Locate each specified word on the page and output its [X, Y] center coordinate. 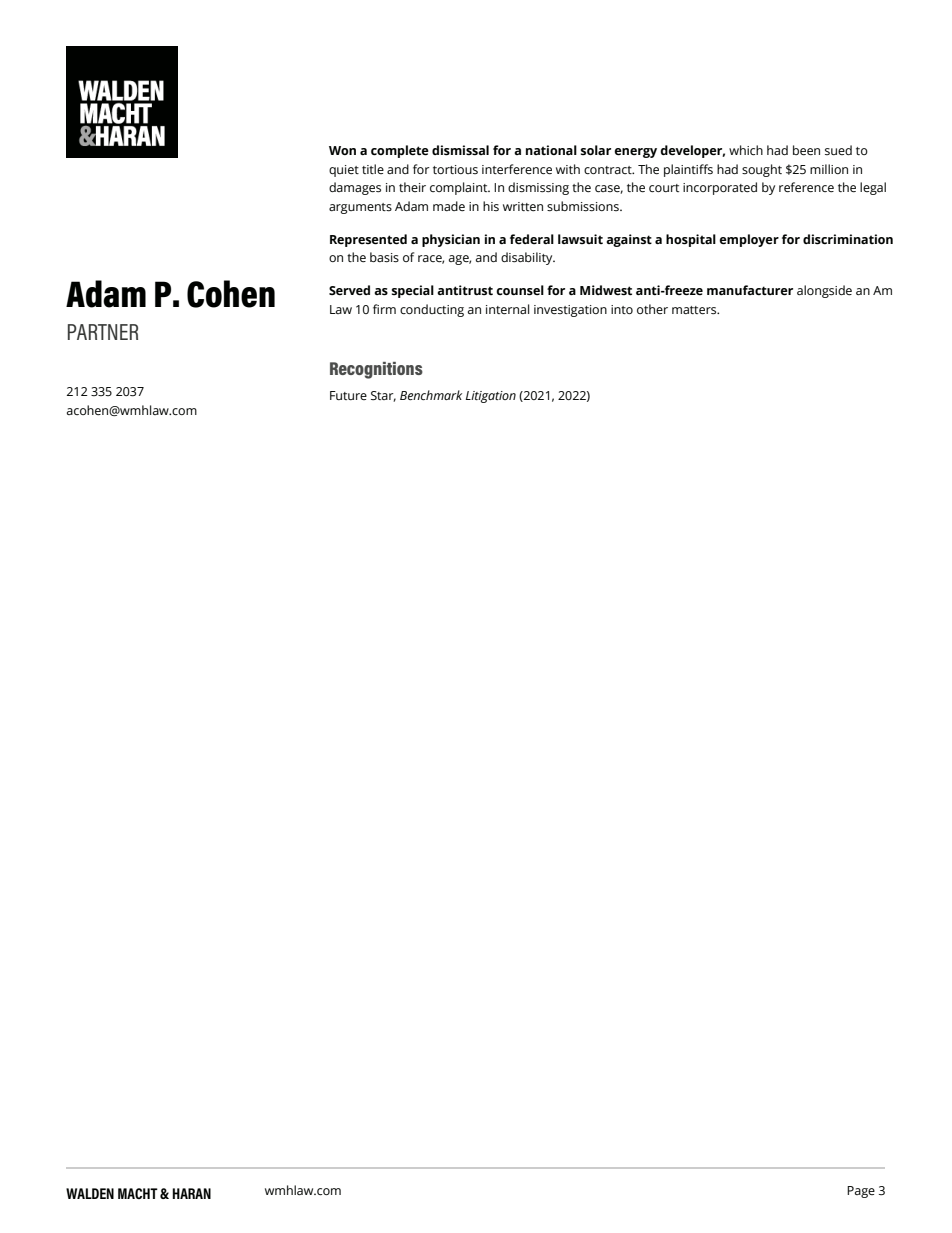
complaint [460, 188]
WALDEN [90, 1193]
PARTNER [103, 332]
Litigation [491, 397]
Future [348, 395]
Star [383, 396]
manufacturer [750, 290]
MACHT [138, 1193]
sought [762, 170]
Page [861, 1192]
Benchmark [431, 395]
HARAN [191, 1193]
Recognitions [376, 370]
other [652, 309]
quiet [344, 171]
